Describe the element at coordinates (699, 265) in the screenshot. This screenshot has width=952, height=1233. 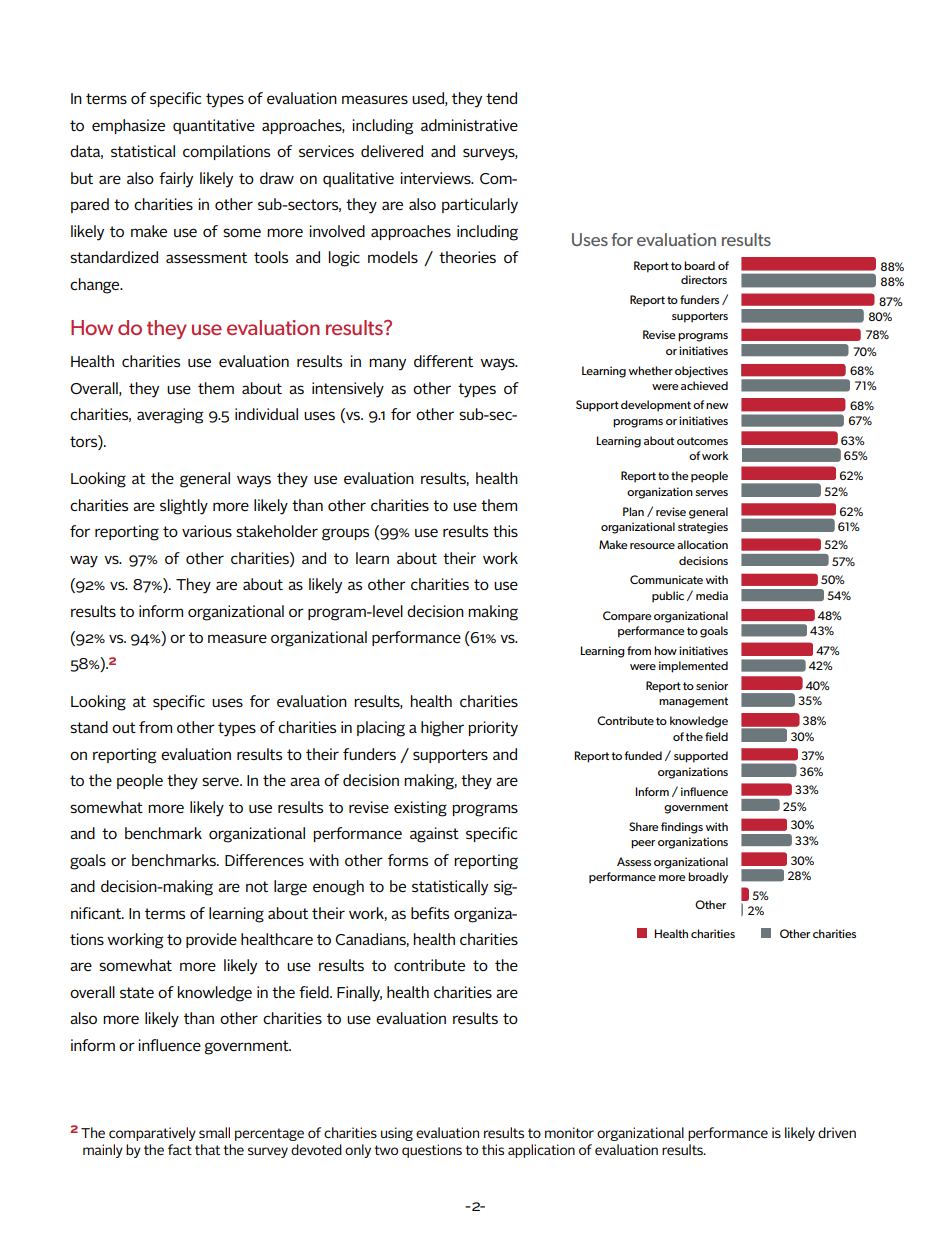
I see `board` at that location.
